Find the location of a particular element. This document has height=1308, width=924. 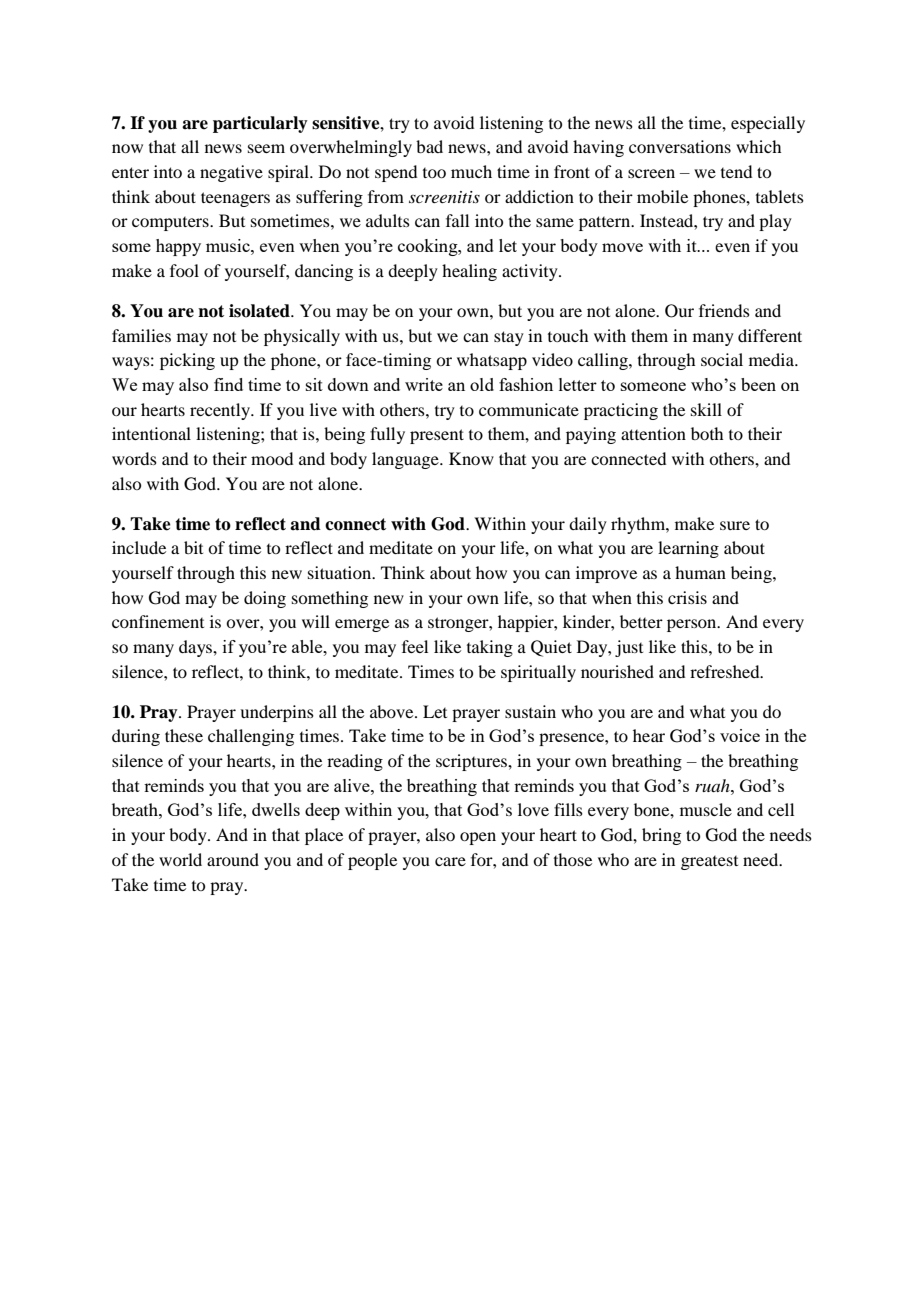

above is located at coordinates (393, 711).
